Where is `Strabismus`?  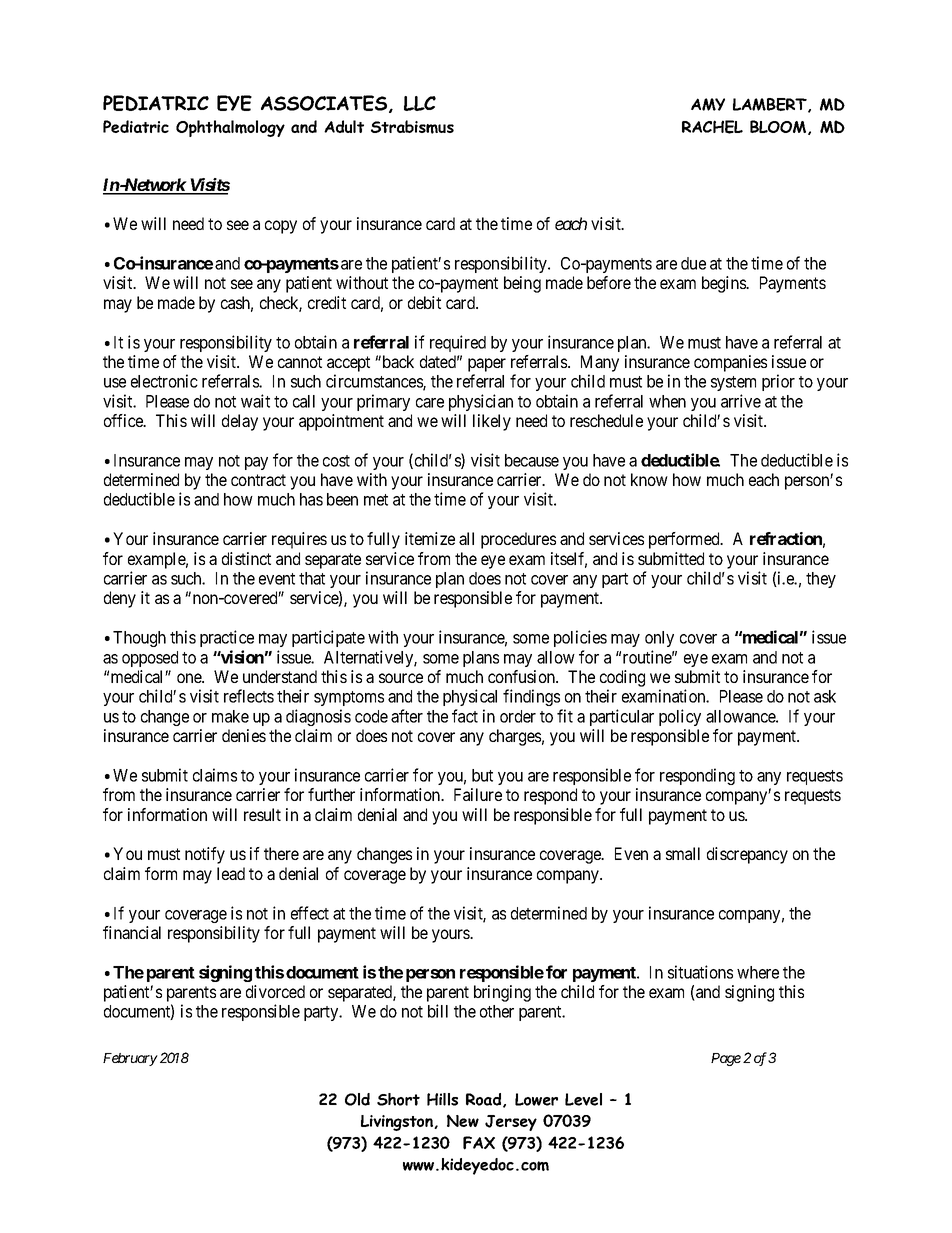
Strabismus is located at coordinates (412, 127).
